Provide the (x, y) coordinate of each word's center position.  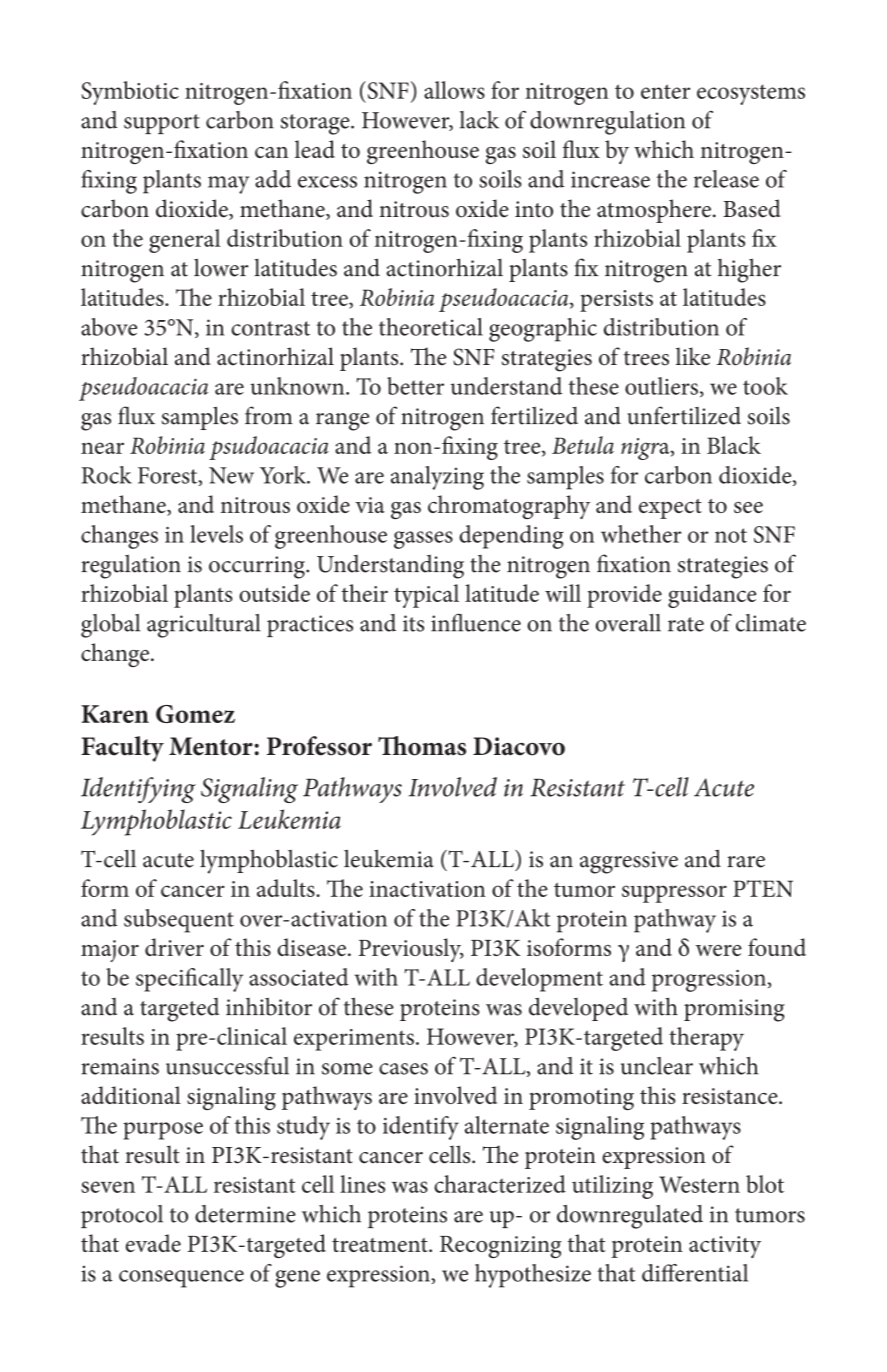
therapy (706, 1039)
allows (454, 90)
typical (426, 596)
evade (153, 1243)
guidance (712, 596)
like (693, 356)
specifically (189, 980)
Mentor (212, 746)
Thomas (422, 746)
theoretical (431, 327)
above (109, 327)
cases (403, 1069)
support (162, 124)
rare (746, 862)
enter (665, 91)
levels (216, 534)
